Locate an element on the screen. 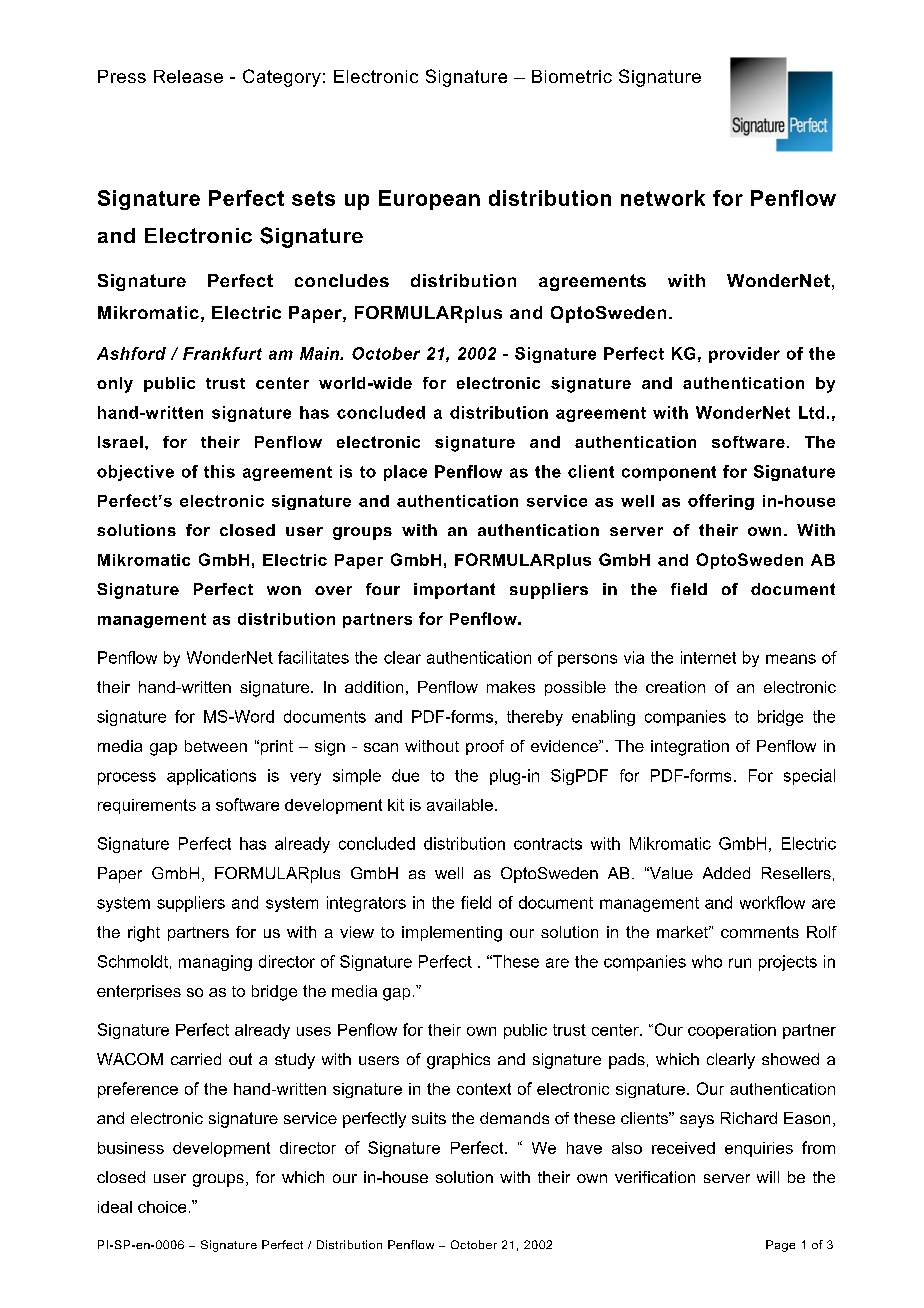  network is located at coordinates (663, 198).
